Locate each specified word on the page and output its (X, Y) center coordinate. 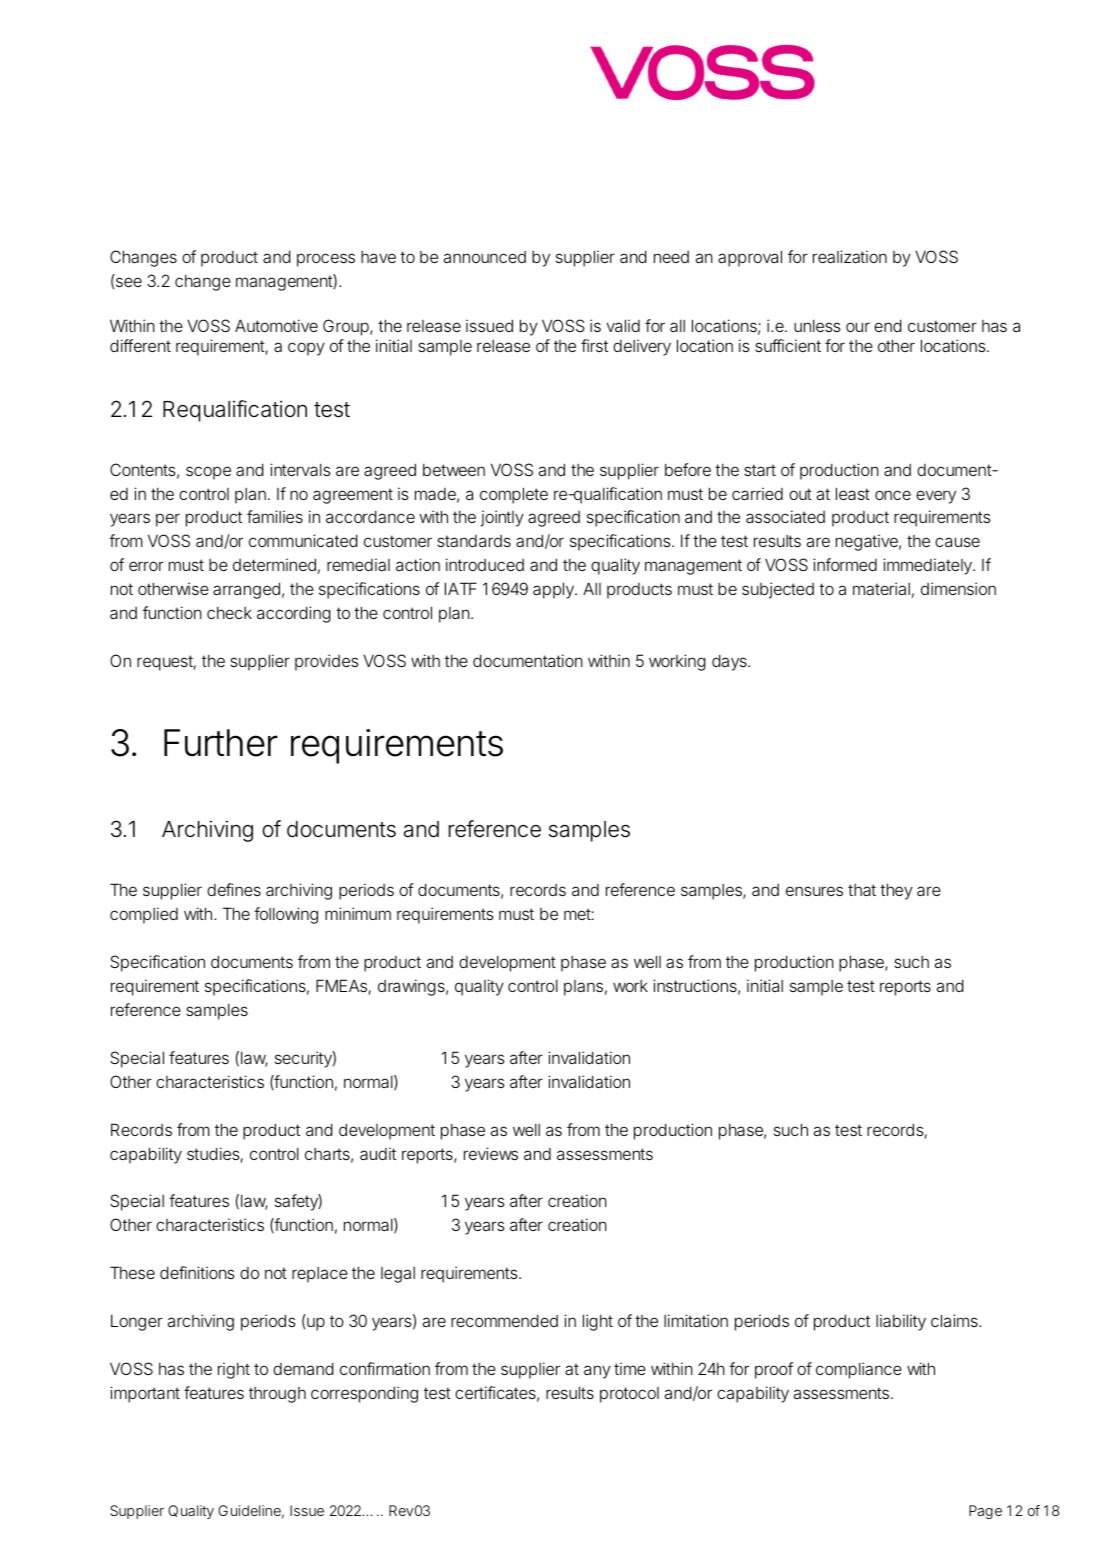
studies (215, 1155)
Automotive (276, 325)
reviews (491, 1153)
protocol (629, 1395)
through (277, 1395)
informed (845, 564)
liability (901, 1322)
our (858, 327)
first (594, 345)
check (229, 612)
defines (234, 889)
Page (985, 1512)
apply (555, 590)
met (579, 914)
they (896, 891)
